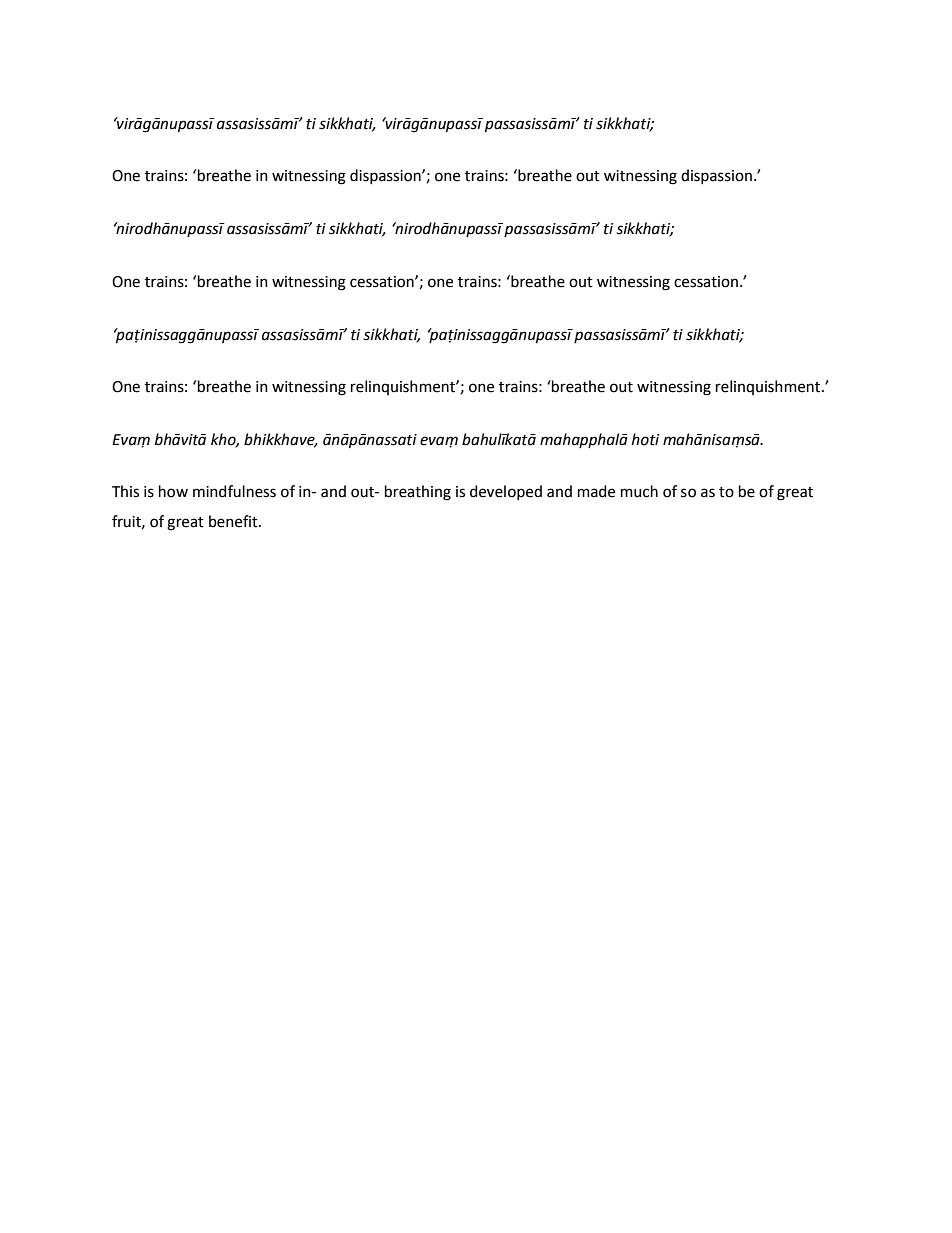 The width and height of the image is (952, 1233). Describe the element at coordinates (173, 491) in the image. I see `how` at that location.
